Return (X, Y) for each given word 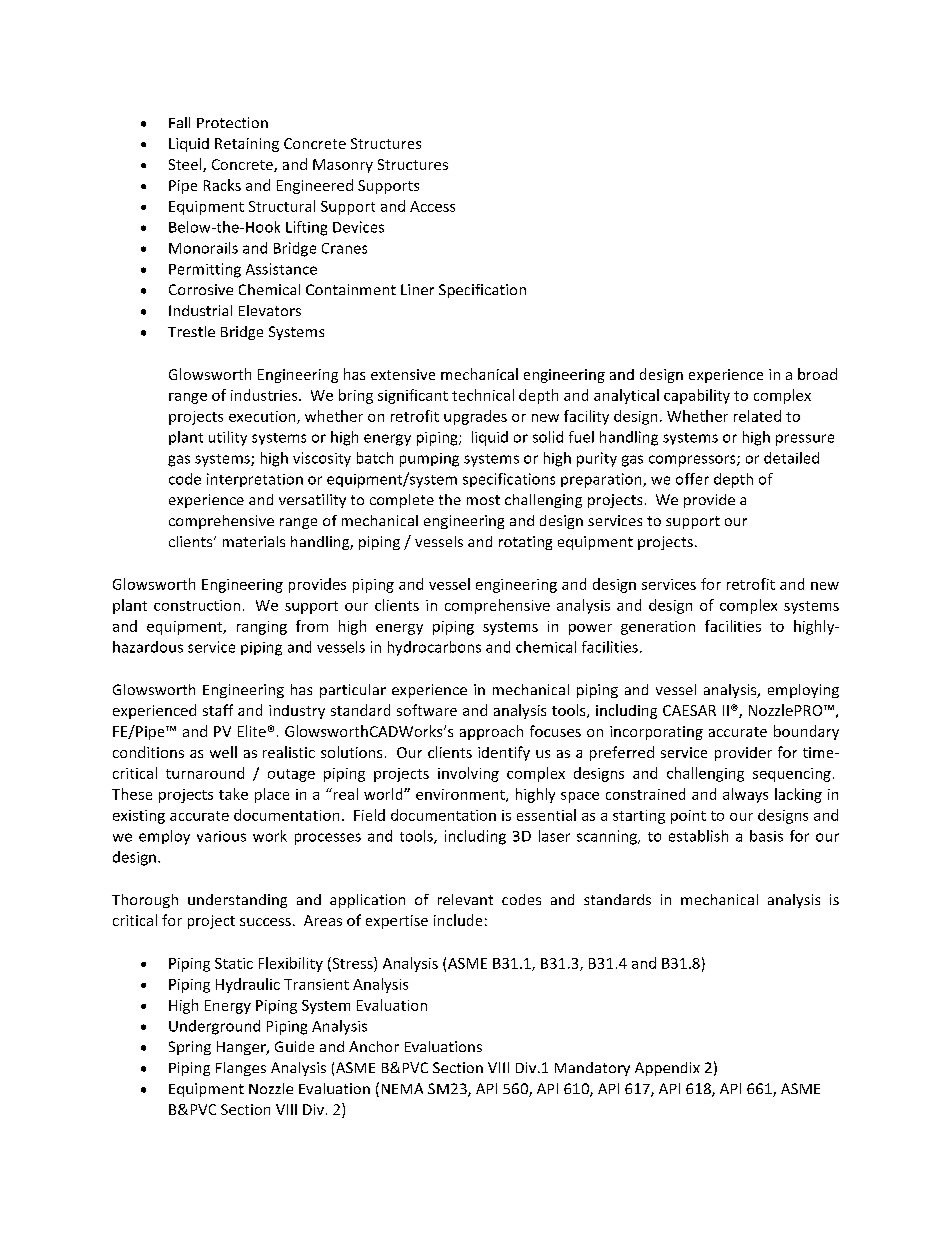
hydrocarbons (434, 648)
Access (432, 206)
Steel (186, 165)
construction (197, 605)
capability (697, 396)
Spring (190, 1048)
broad (817, 374)
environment (461, 795)
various (221, 836)
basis (766, 836)
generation (658, 628)
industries (265, 395)
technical (483, 395)
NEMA (402, 1088)
